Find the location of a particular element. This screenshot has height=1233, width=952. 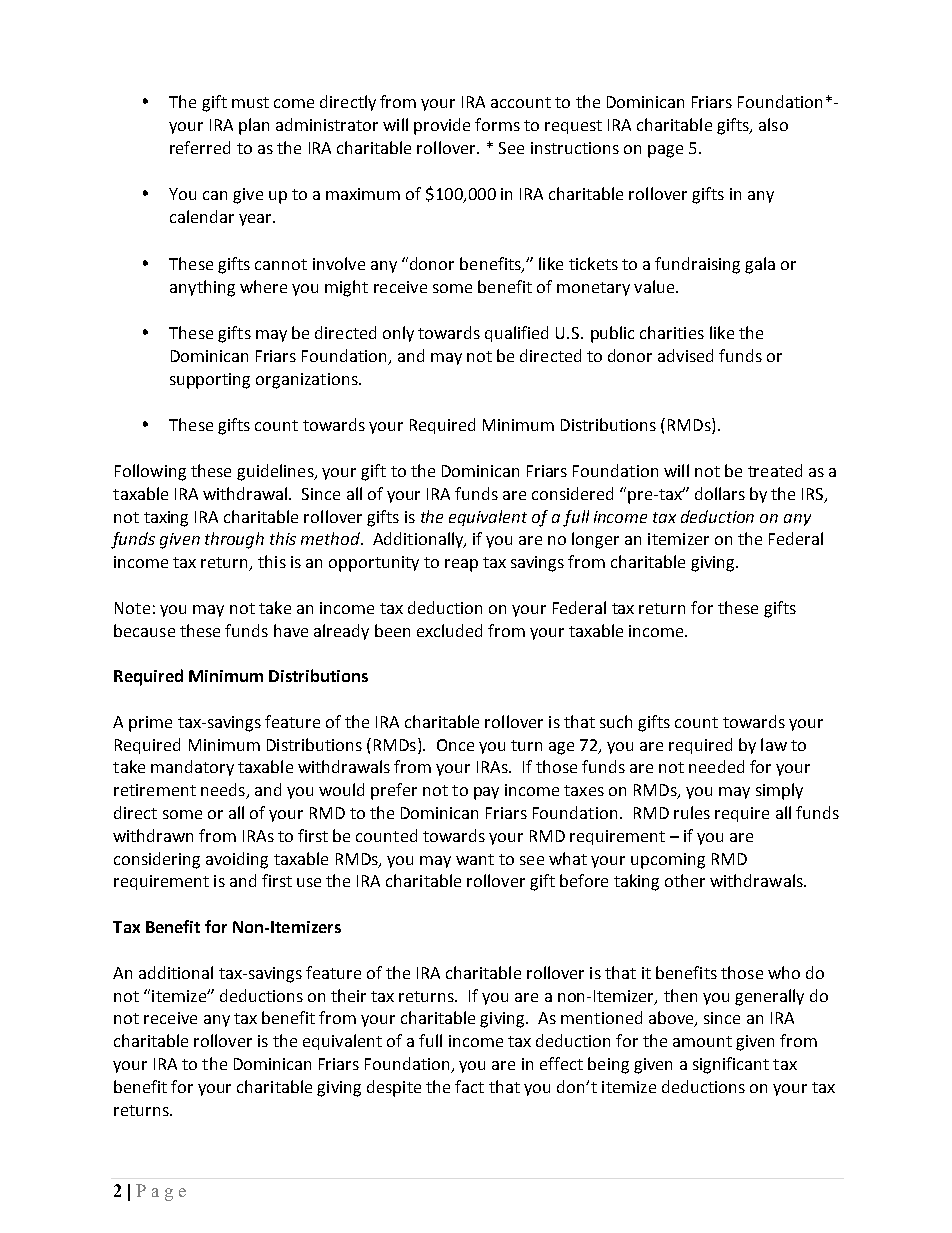

longer is located at coordinates (595, 540).
